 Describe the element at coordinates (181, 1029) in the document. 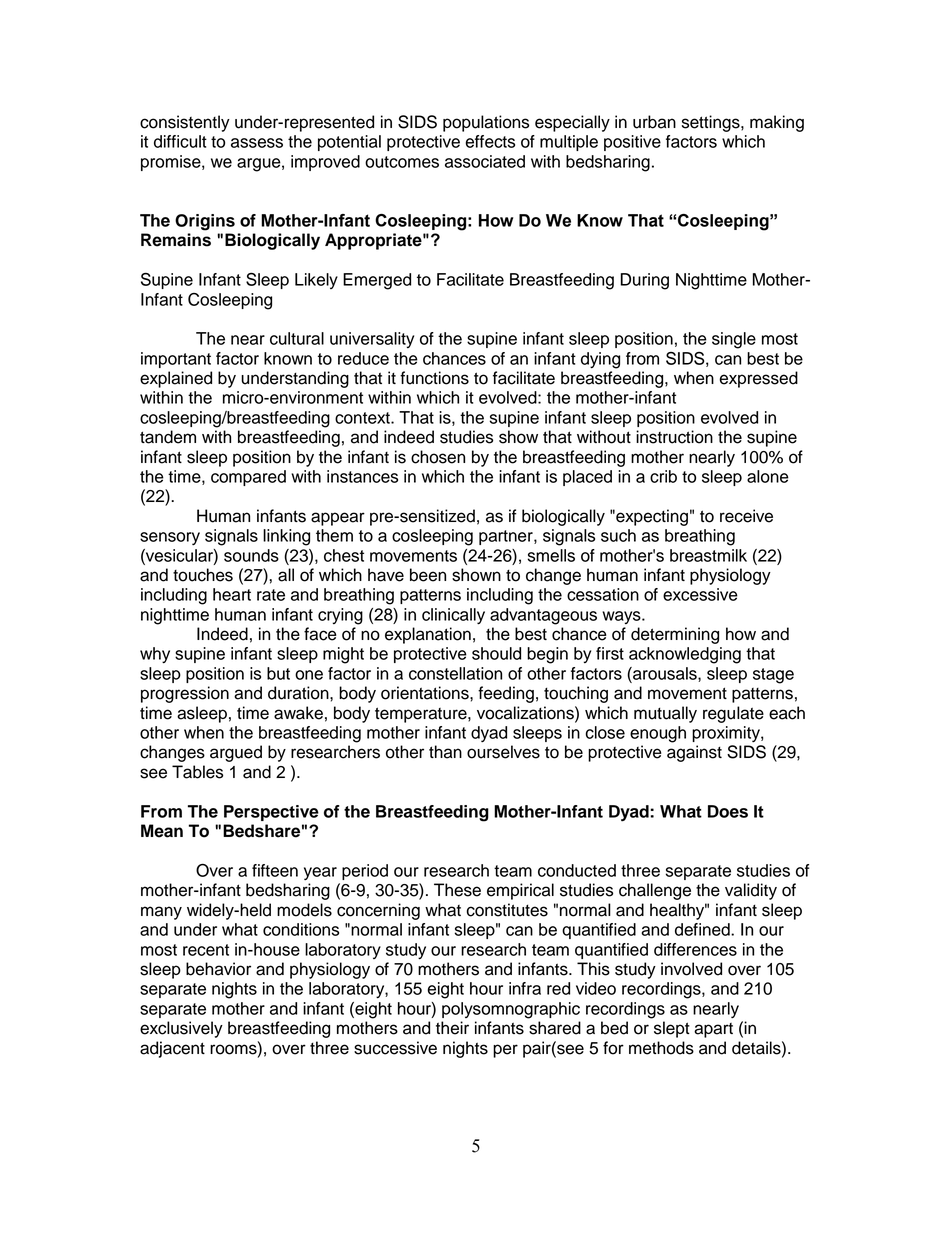

I see `exclusively` at that location.
